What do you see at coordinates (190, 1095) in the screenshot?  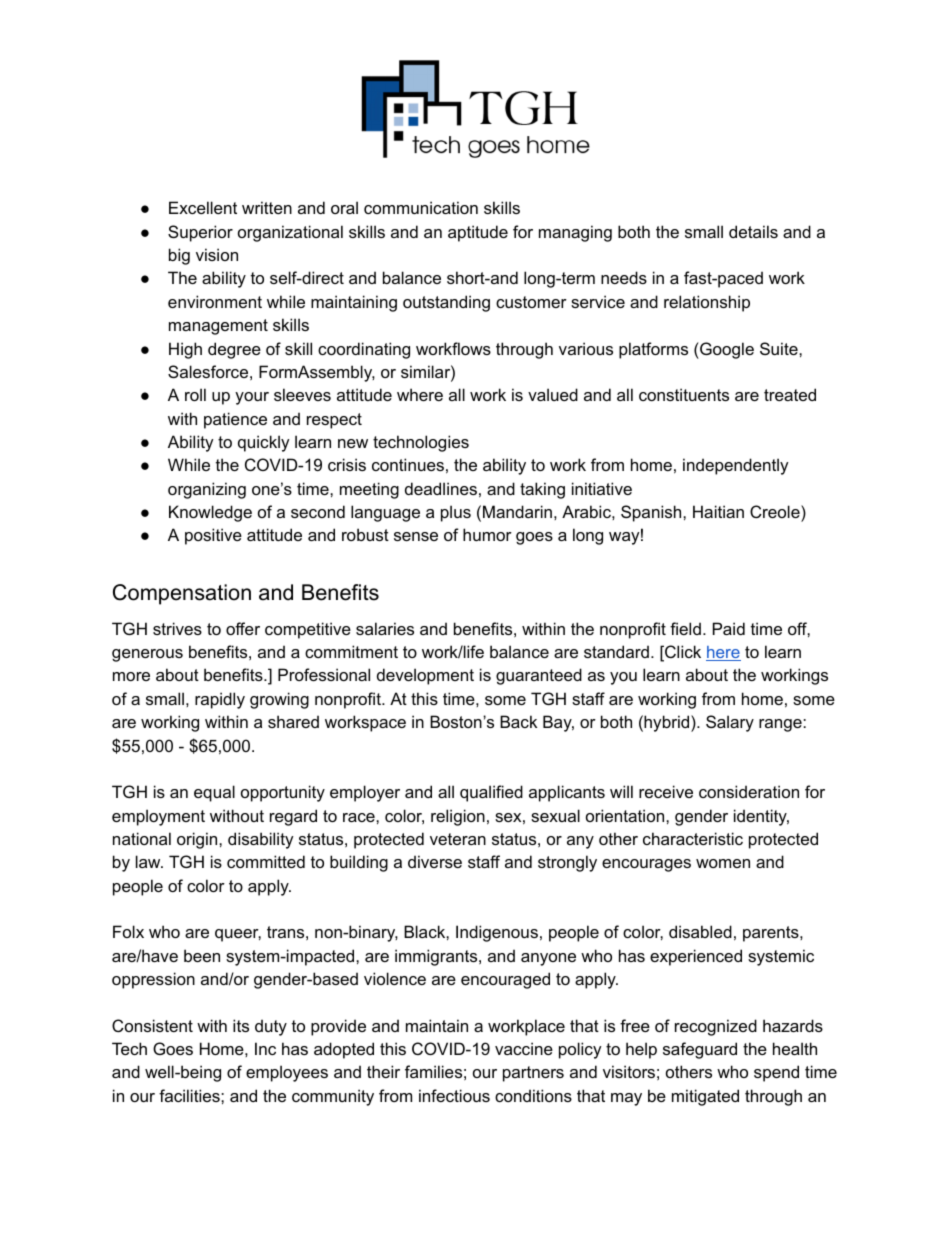 I see `facilities` at bounding box center [190, 1095].
